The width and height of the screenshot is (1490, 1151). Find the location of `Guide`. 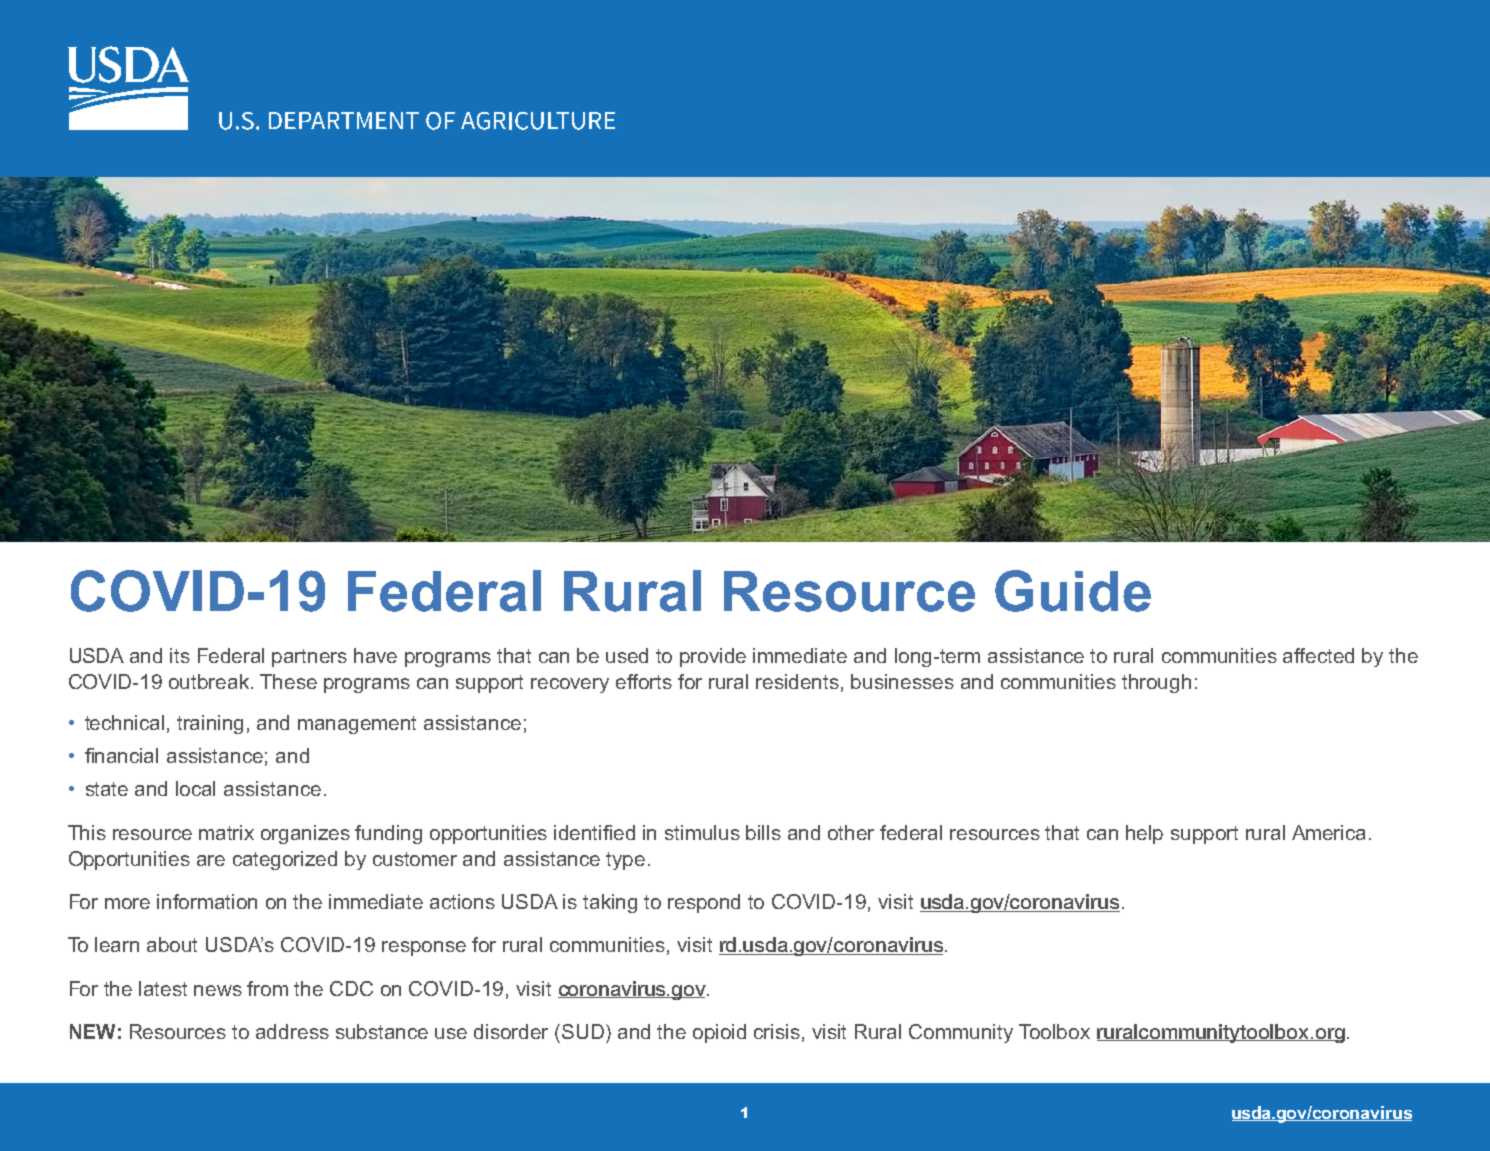

Guide is located at coordinates (1073, 591).
